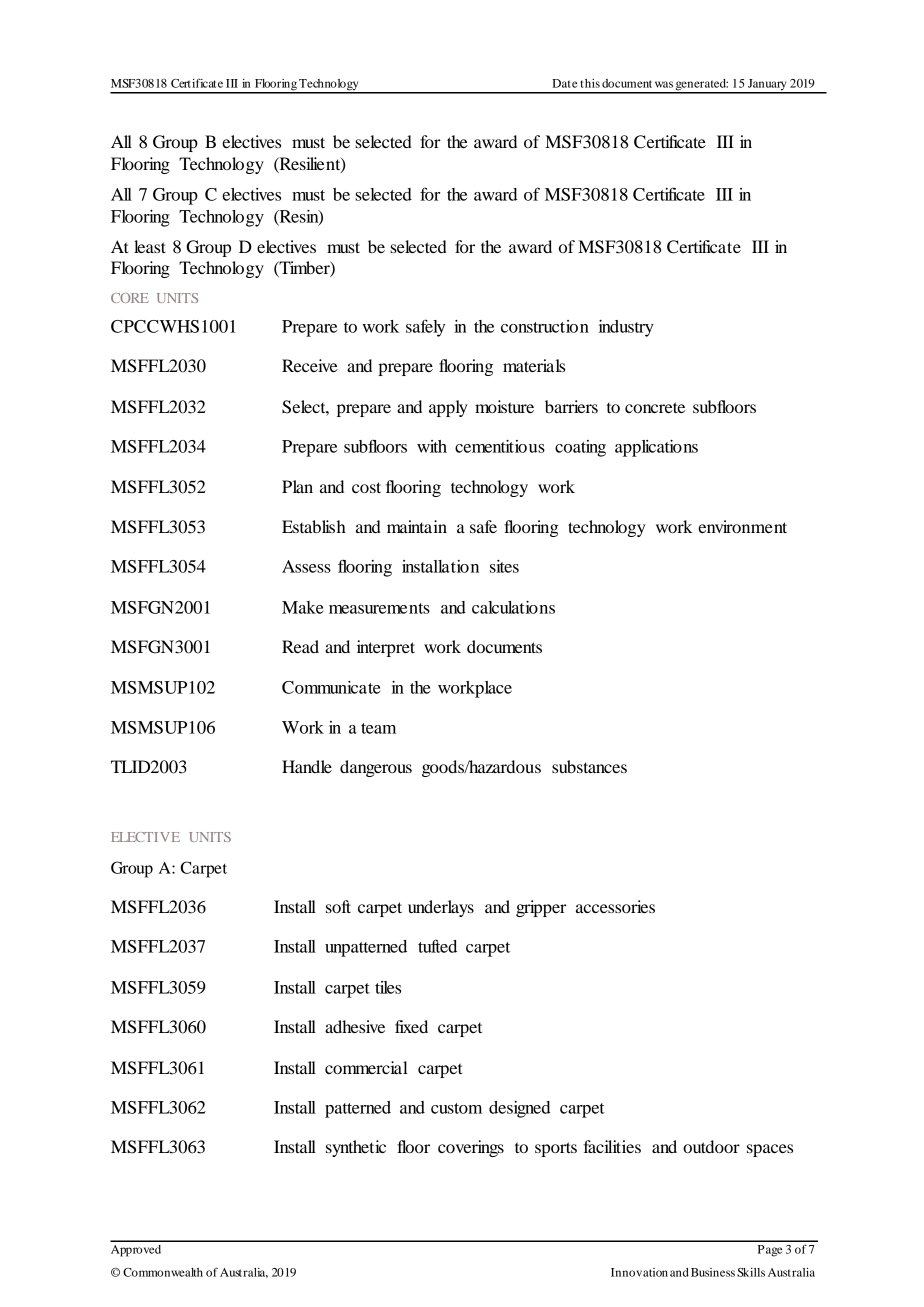 The height and width of the screenshot is (1307, 924). I want to click on Business, so click(713, 1272).
